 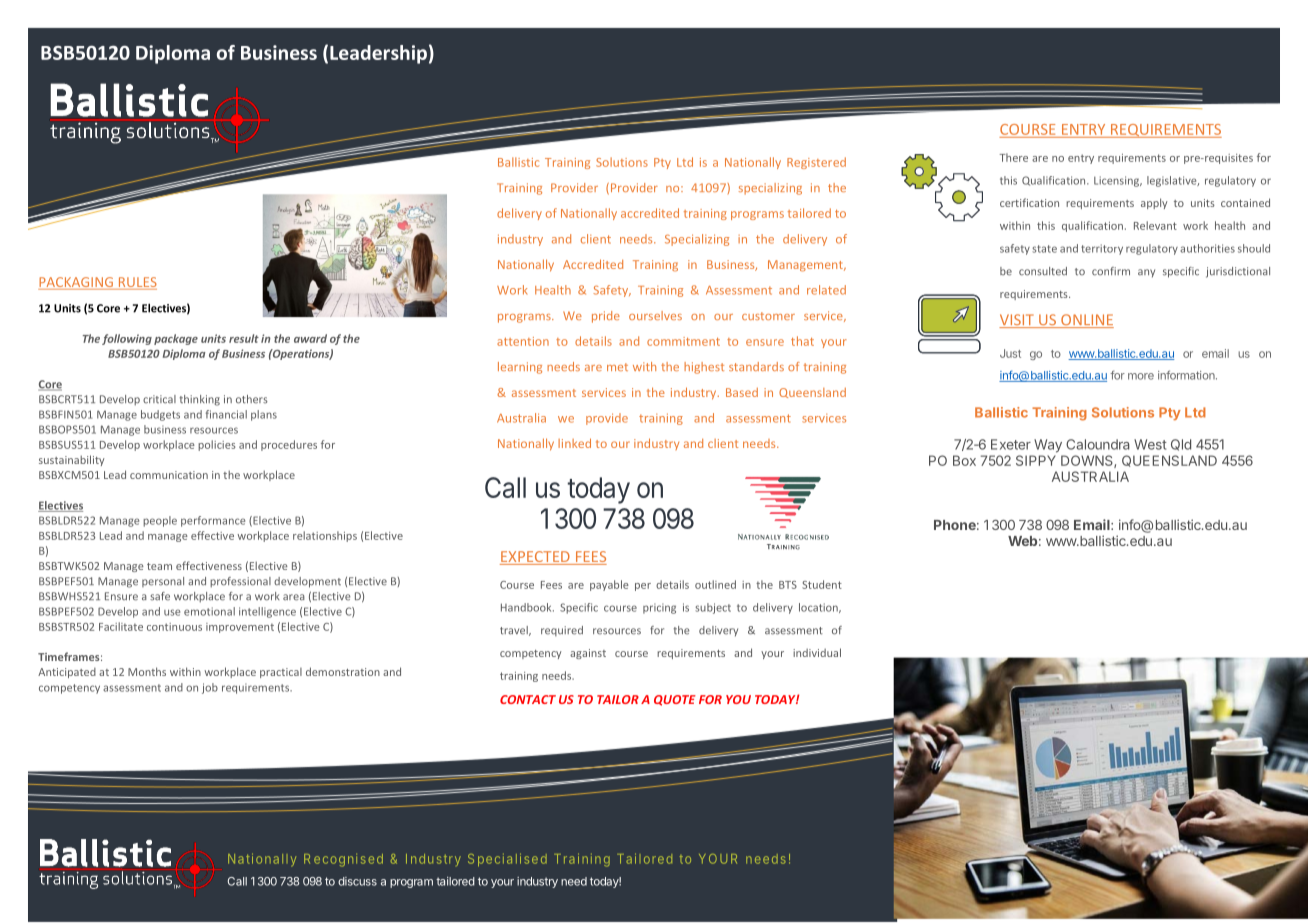 What do you see at coordinates (357, 881) in the image?
I see `discuss` at bounding box center [357, 881].
